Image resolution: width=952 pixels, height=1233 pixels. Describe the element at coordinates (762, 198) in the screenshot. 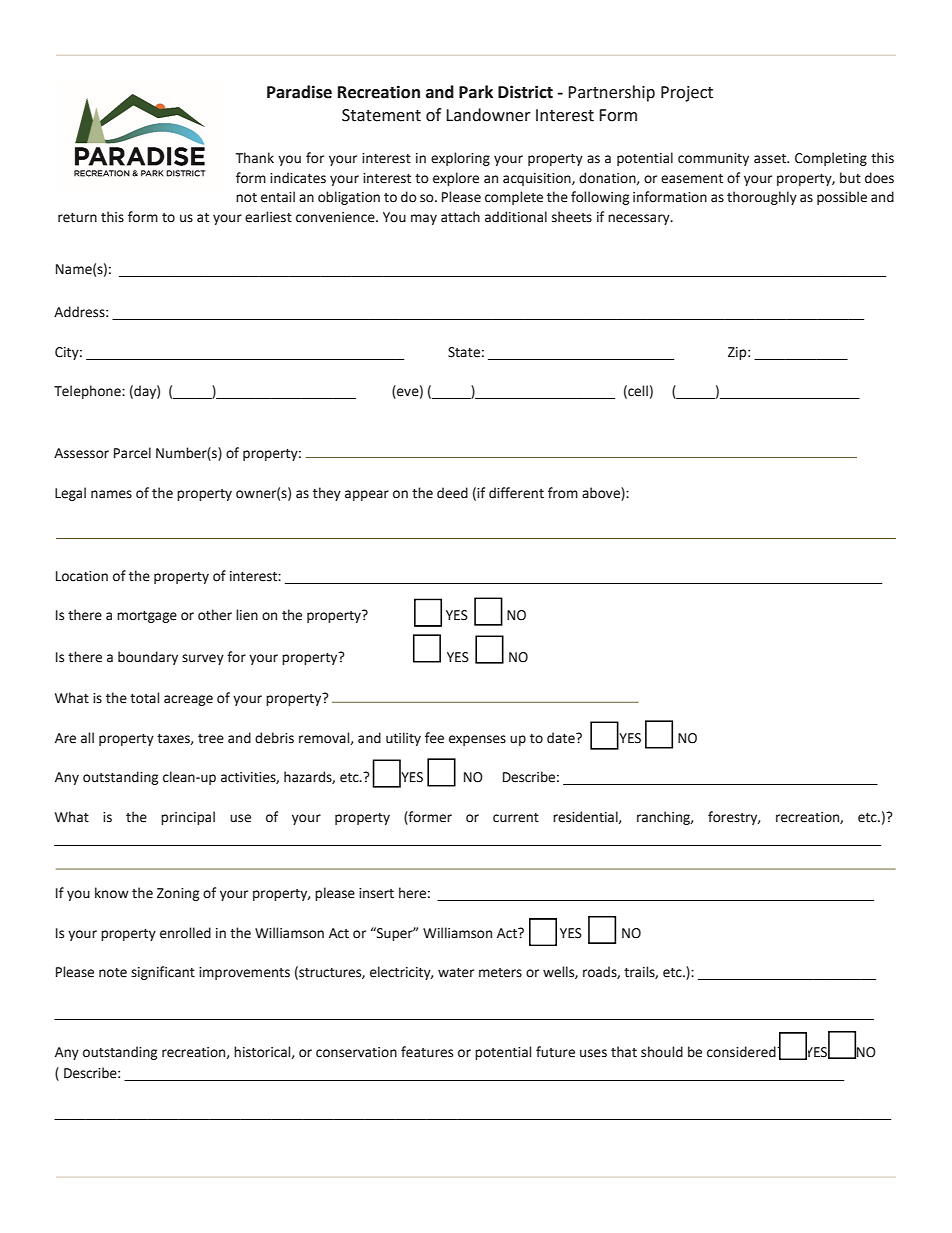

I see `thoroughly` at that location.
